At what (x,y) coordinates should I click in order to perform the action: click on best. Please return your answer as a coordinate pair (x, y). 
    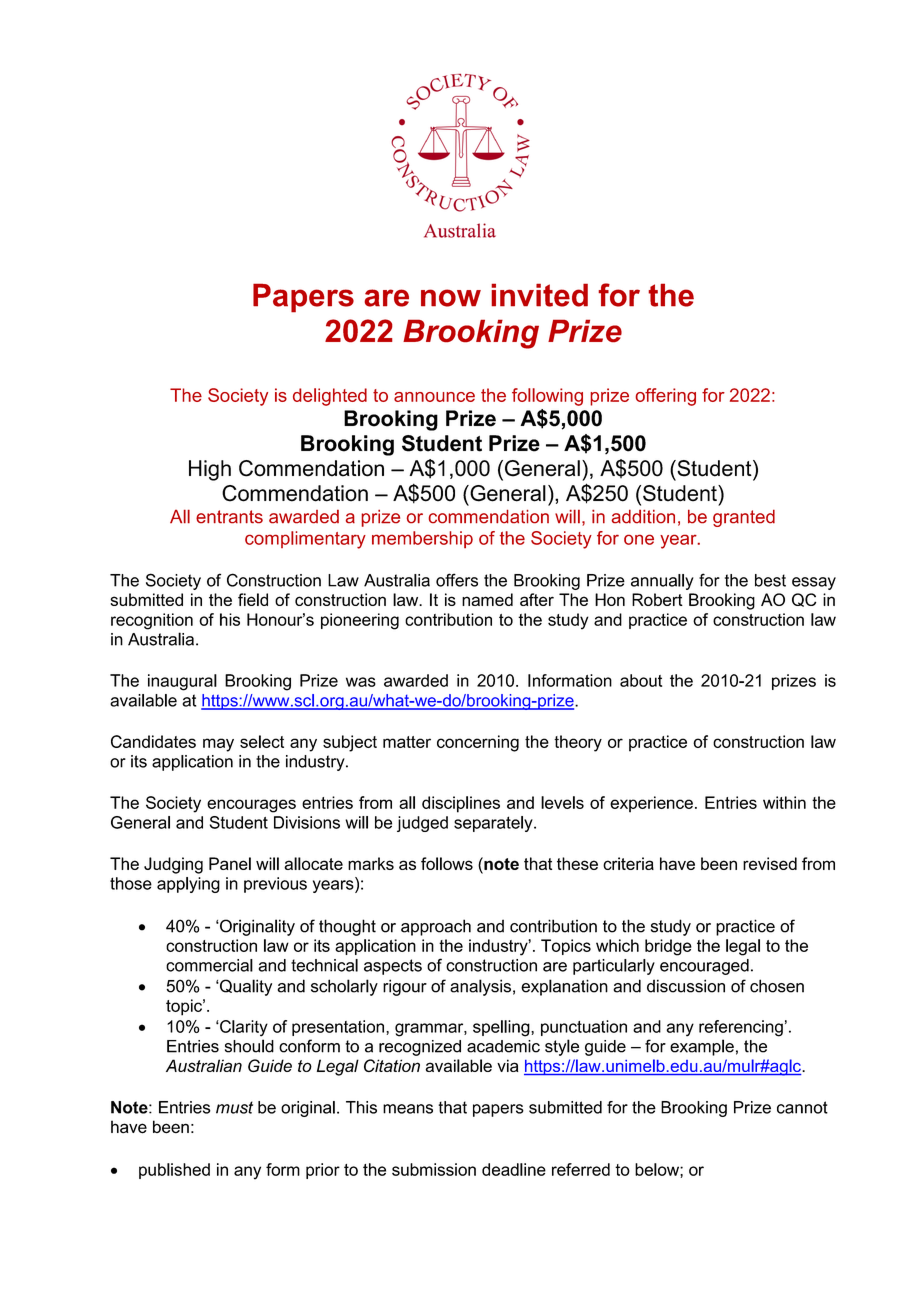
    Looking at the image, I should click on (770, 580).
